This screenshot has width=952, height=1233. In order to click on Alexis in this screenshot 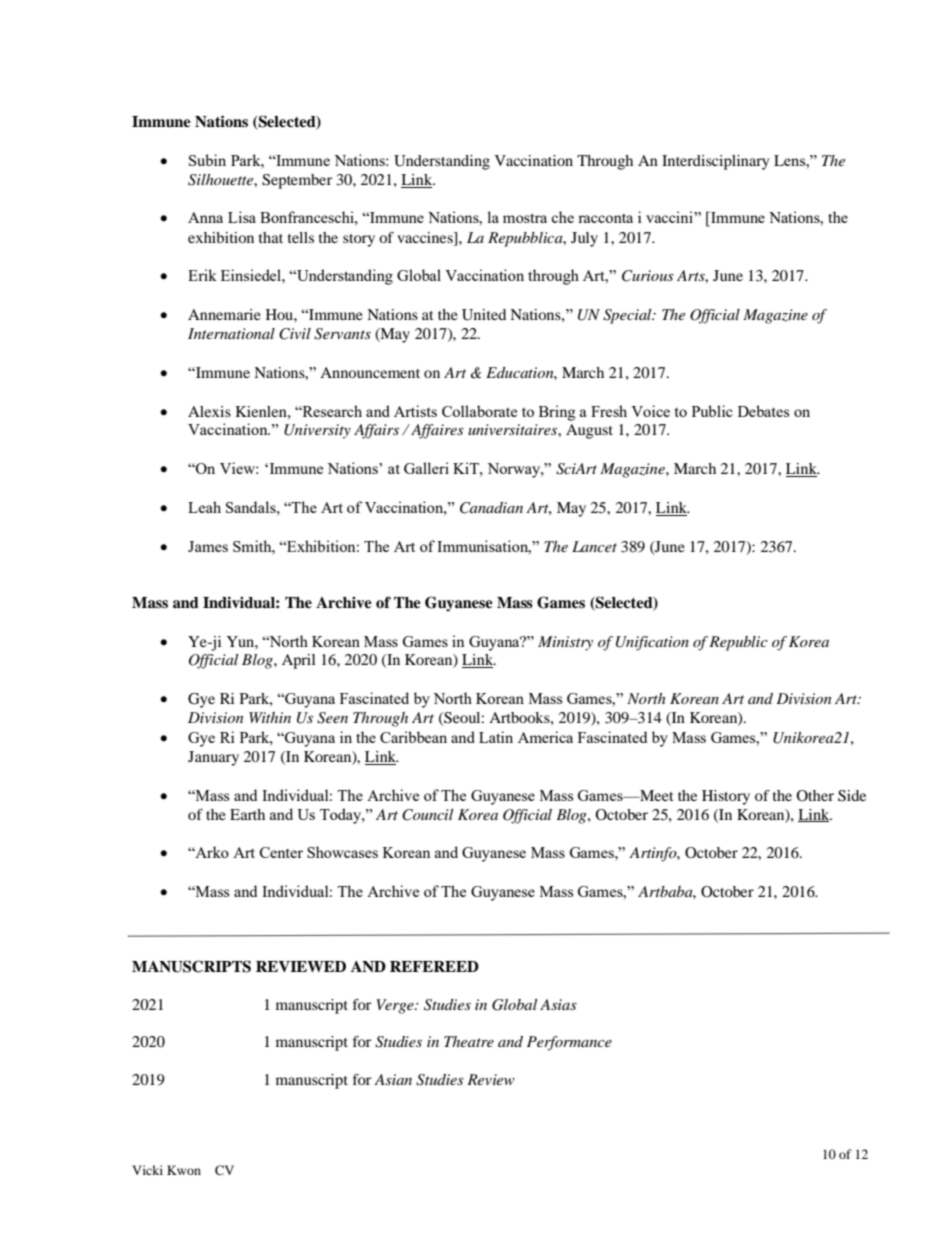, I will do `click(209, 411)`.
